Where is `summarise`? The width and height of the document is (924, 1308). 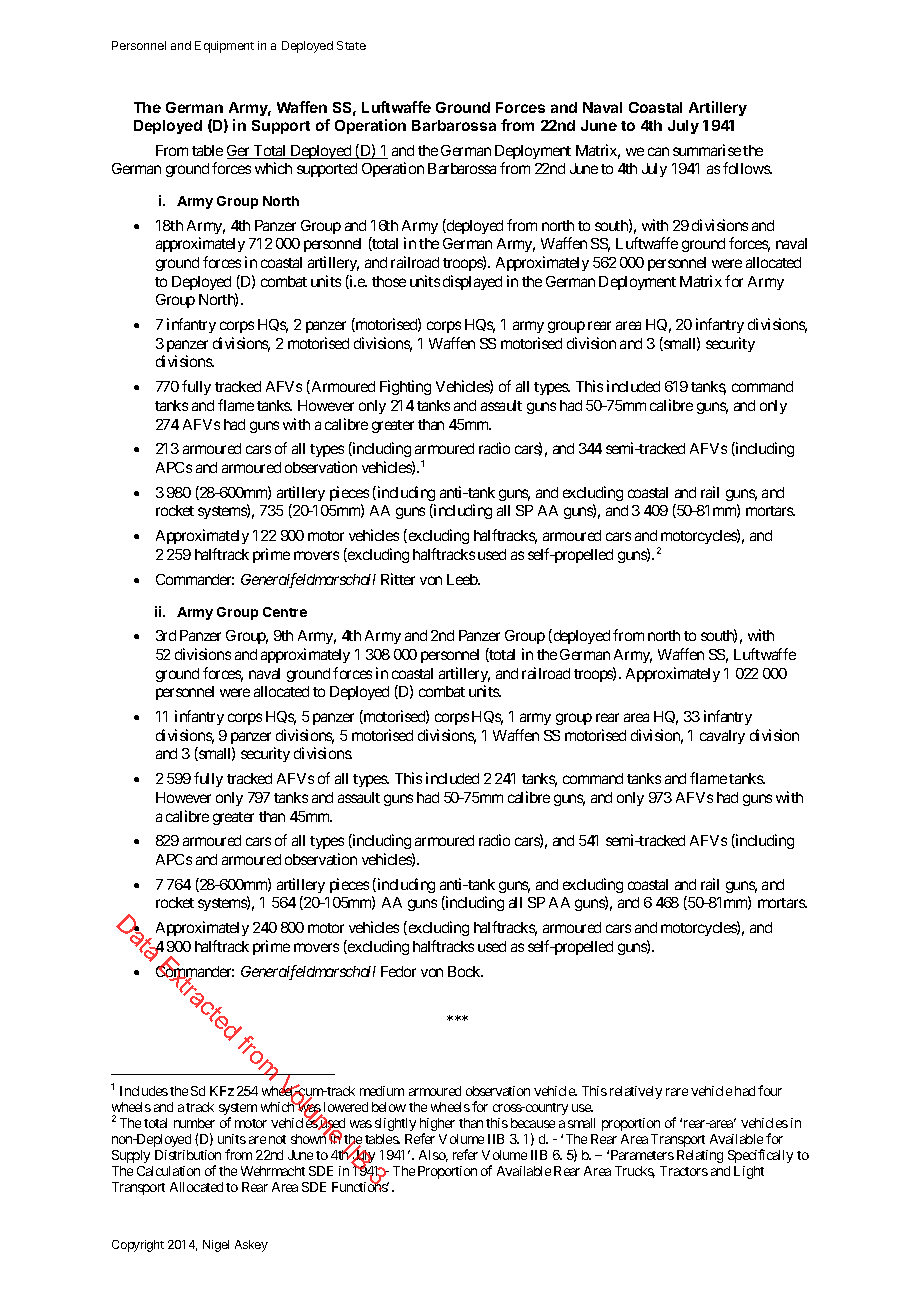
summarise is located at coordinates (707, 150).
